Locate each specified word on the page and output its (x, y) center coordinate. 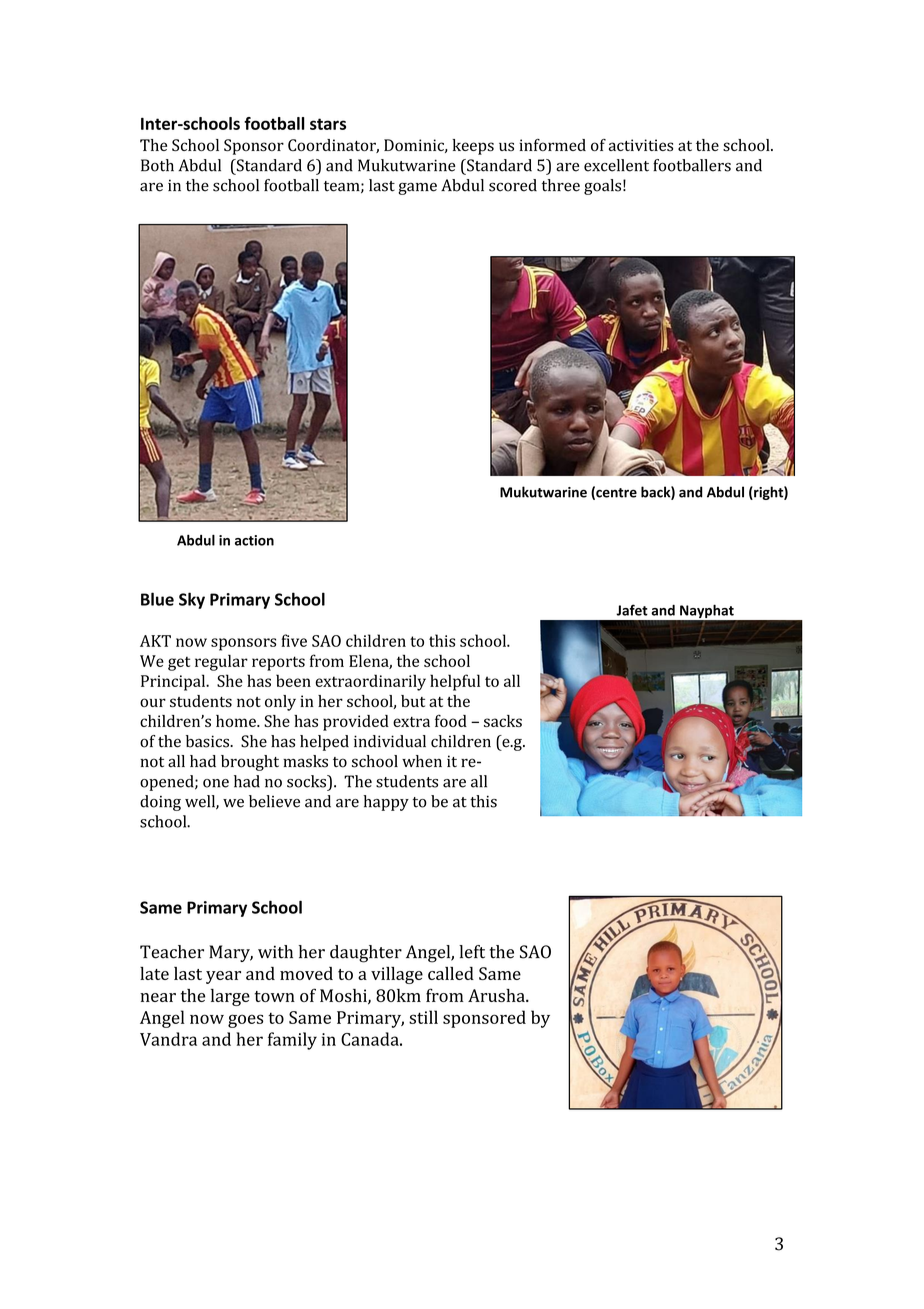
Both (157, 165)
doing (160, 803)
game (417, 188)
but (413, 701)
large (230, 997)
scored (513, 185)
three (561, 185)
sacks (503, 721)
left (472, 952)
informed (552, 145)
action (254, 540)
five (294, 640)
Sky (192, 600)
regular (221, 662)
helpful (455, 682)
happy (386, 803)
